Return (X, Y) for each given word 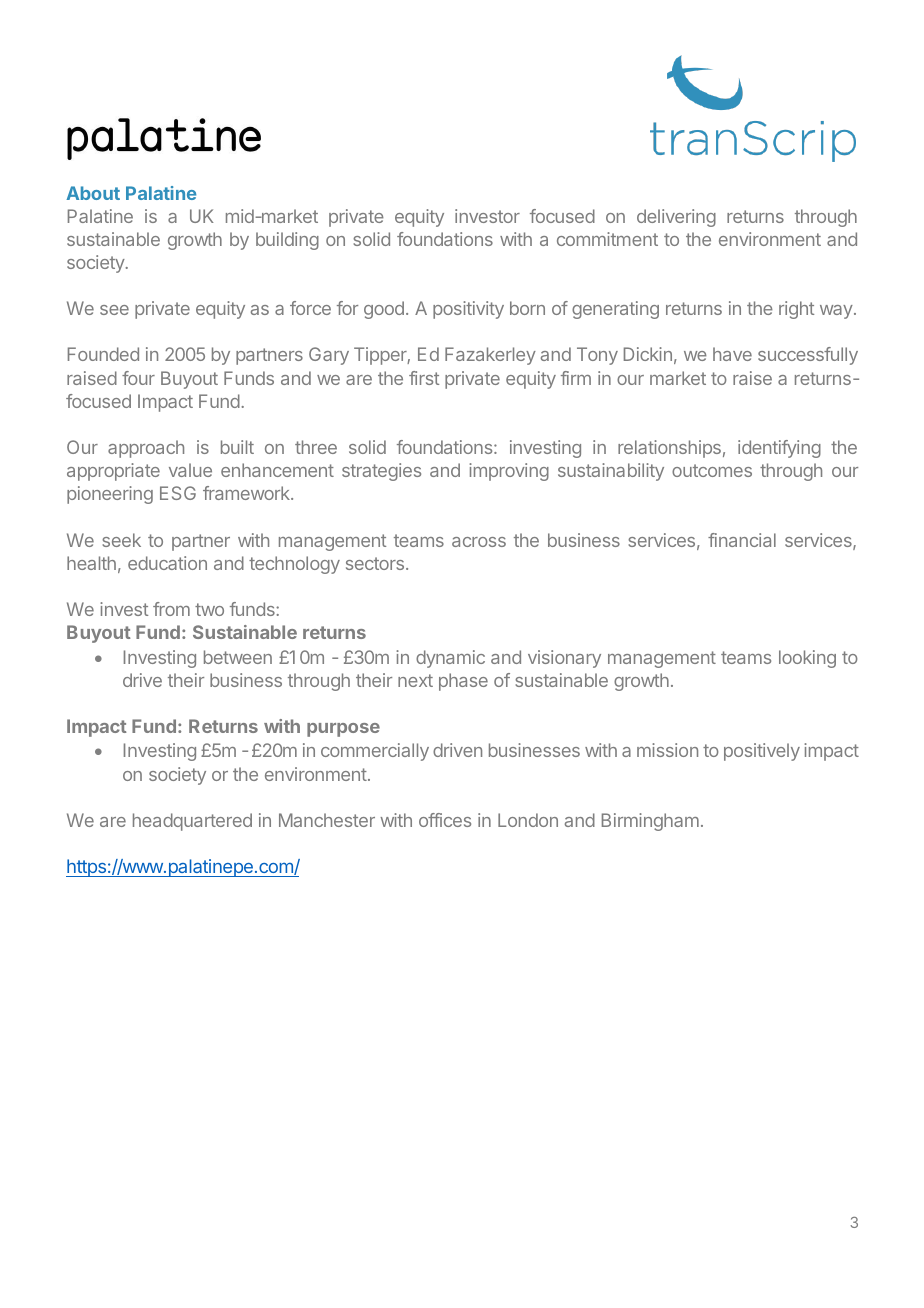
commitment (607, 239)
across (479, 542)
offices (445, 820)
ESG (178, 493)
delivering (676, 218)
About (93, 193)
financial (742, 540)
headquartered (192, 822)
